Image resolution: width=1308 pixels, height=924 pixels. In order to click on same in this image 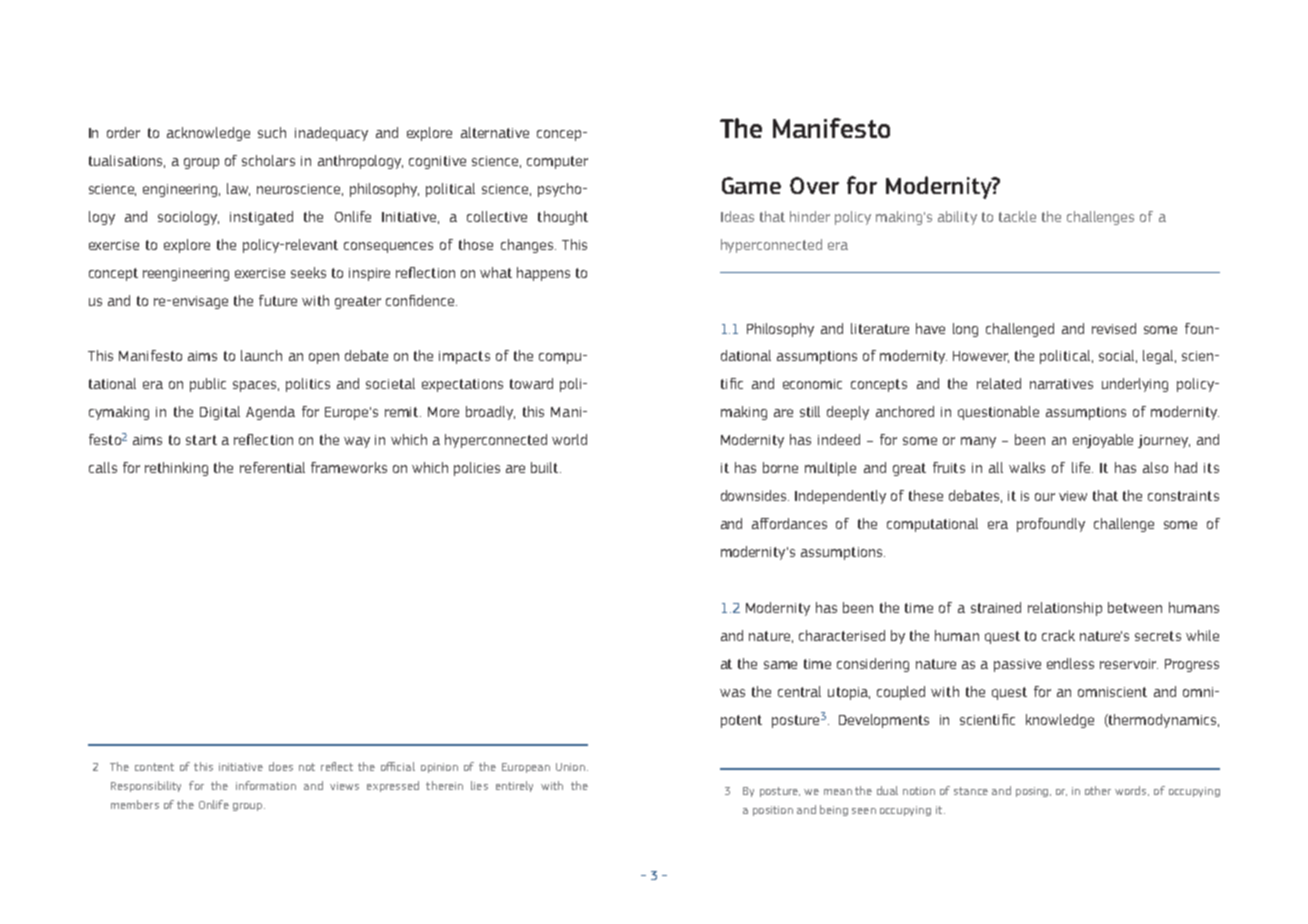, I will do `click(780, 665)`.
